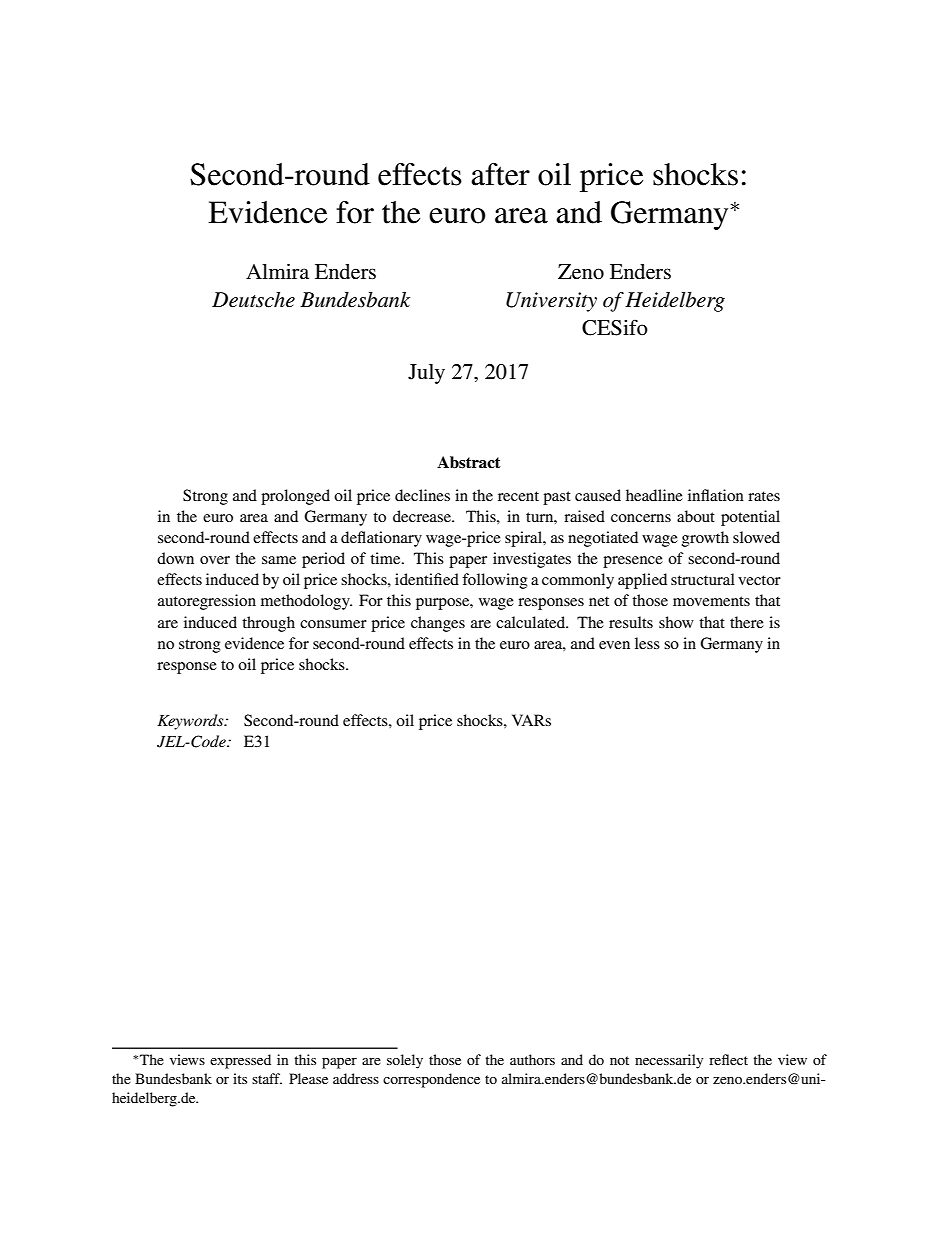 This document has width=952, height=1233. What do you see at coordinates (295, 497) in the document?
I see `prolonged` at bounding box center [295, 497].
